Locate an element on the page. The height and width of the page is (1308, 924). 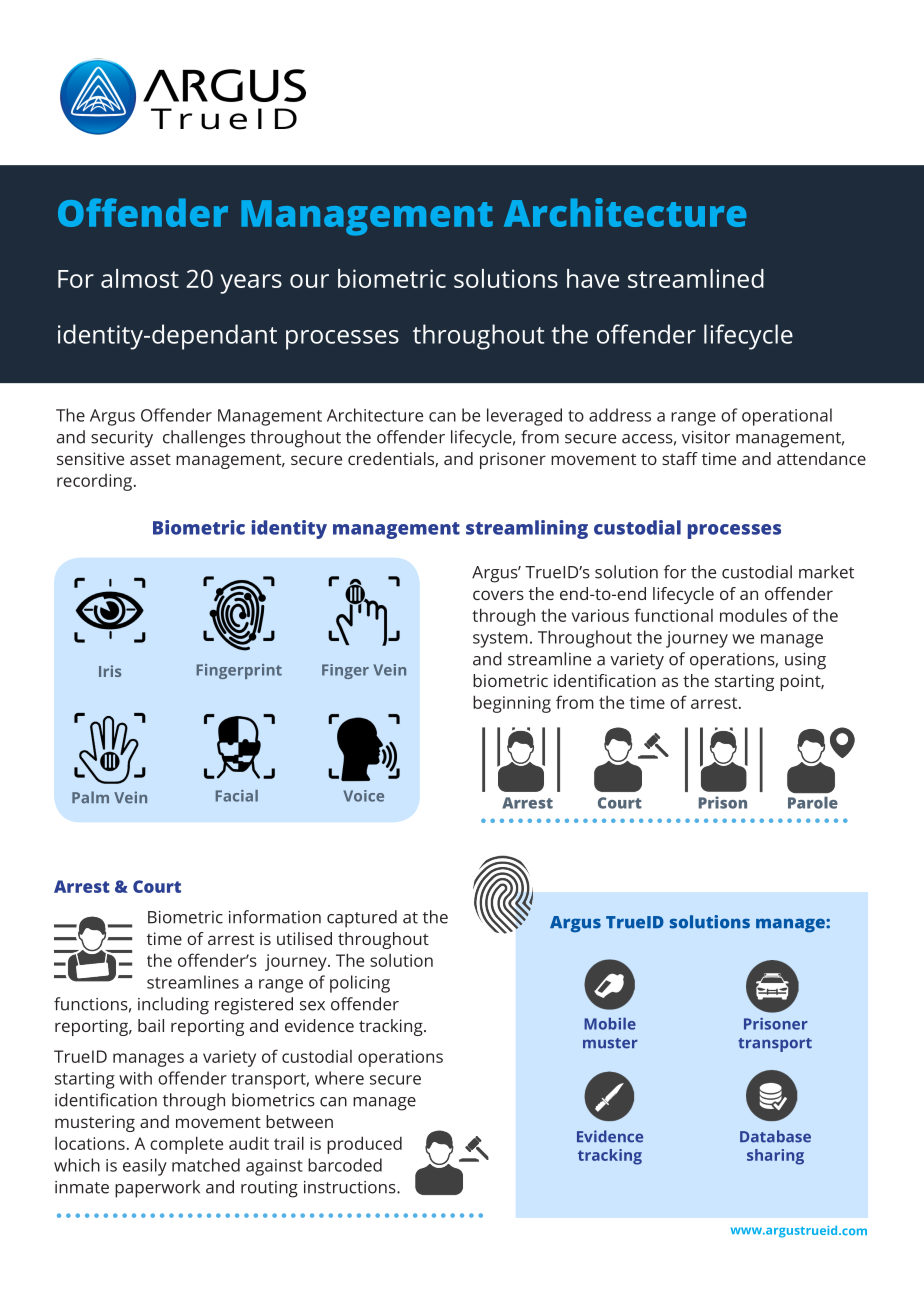
produced is located at coordinates (364, 1145).
